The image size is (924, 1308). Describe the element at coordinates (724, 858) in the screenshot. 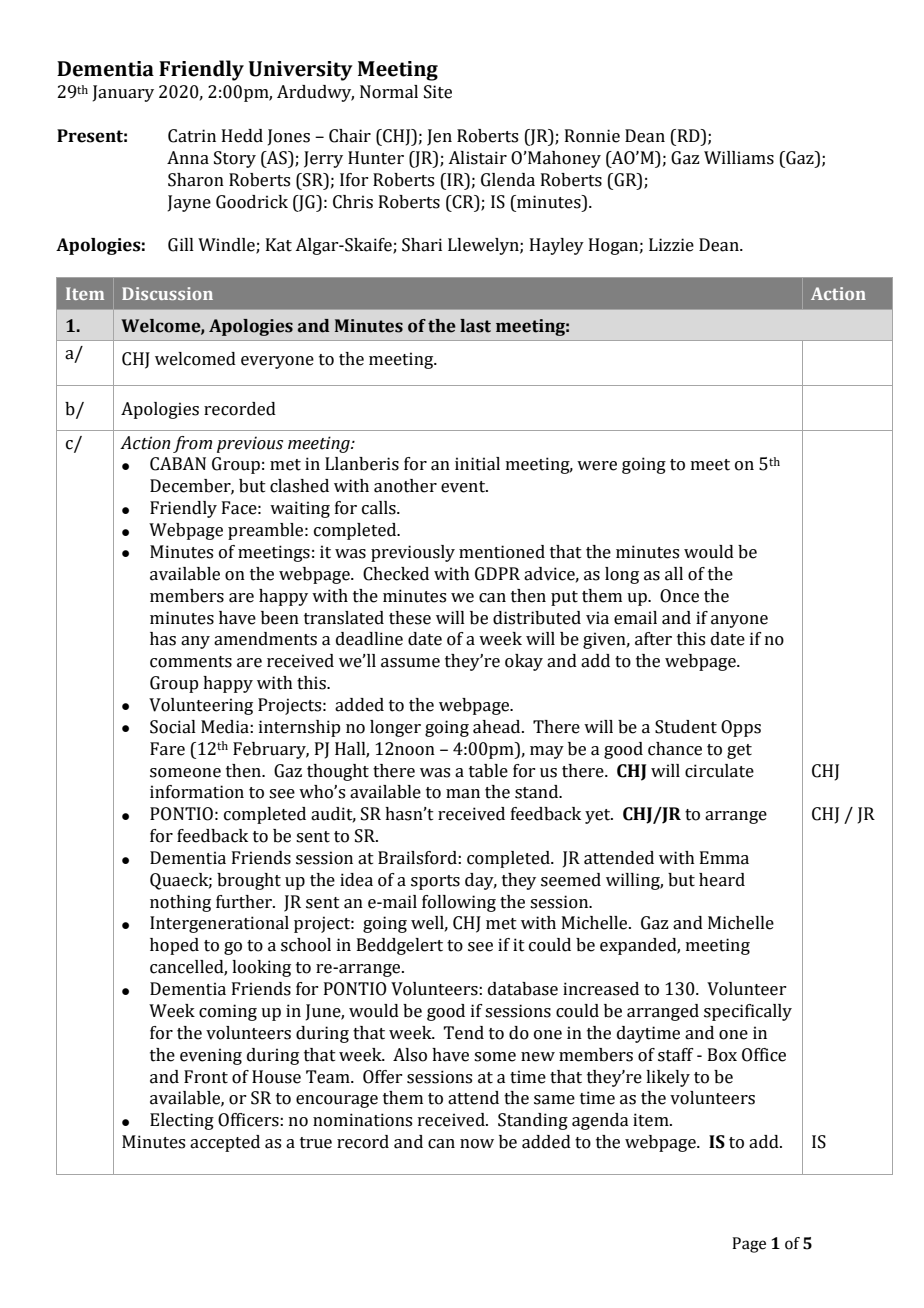

I see `Emma` at that location.
